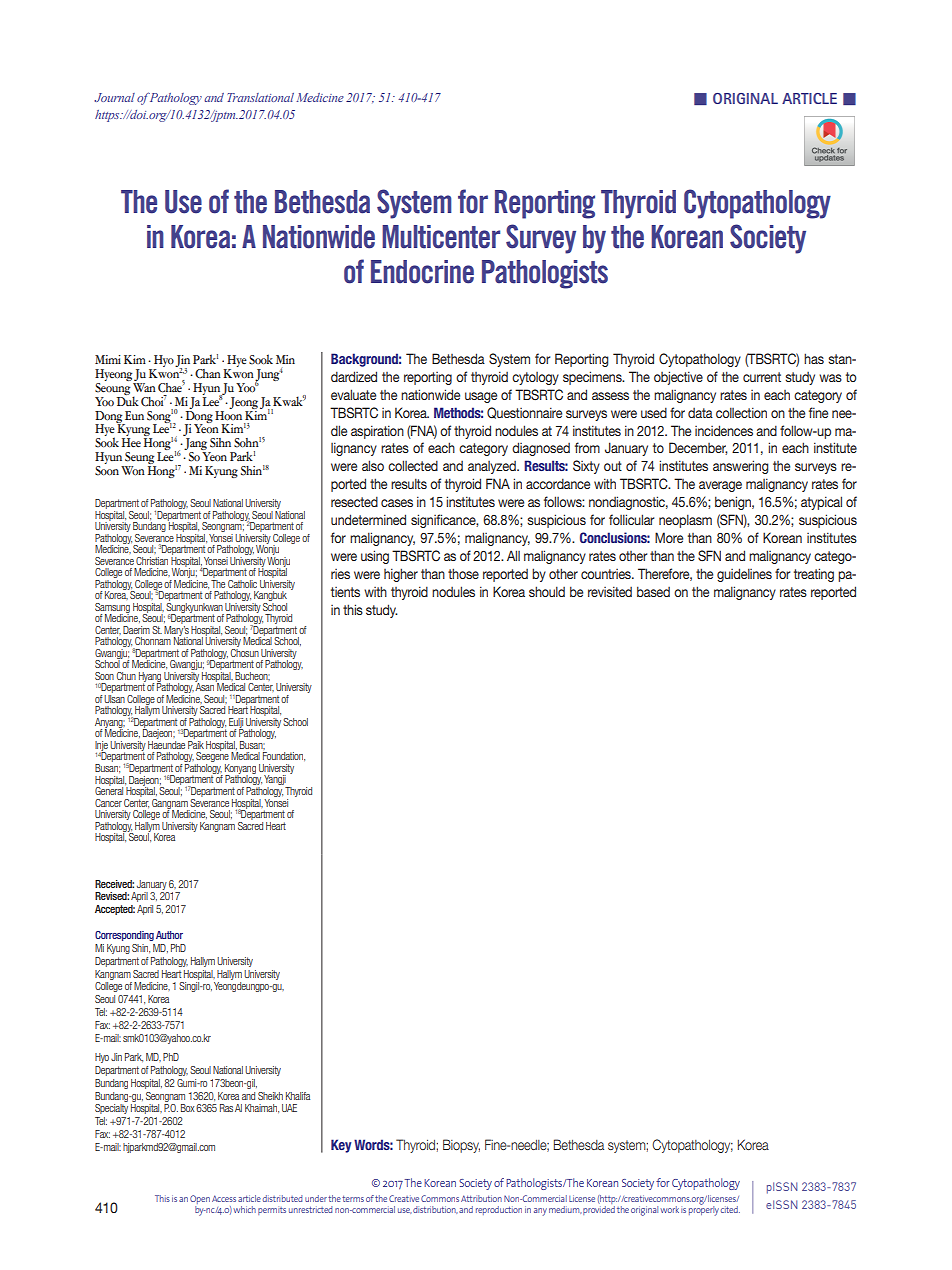 This page has width=952, height=1270. What do you see at coordinates (481, 1198) in the page?
I see `Attribution` at bounding box center [481, 1198].
